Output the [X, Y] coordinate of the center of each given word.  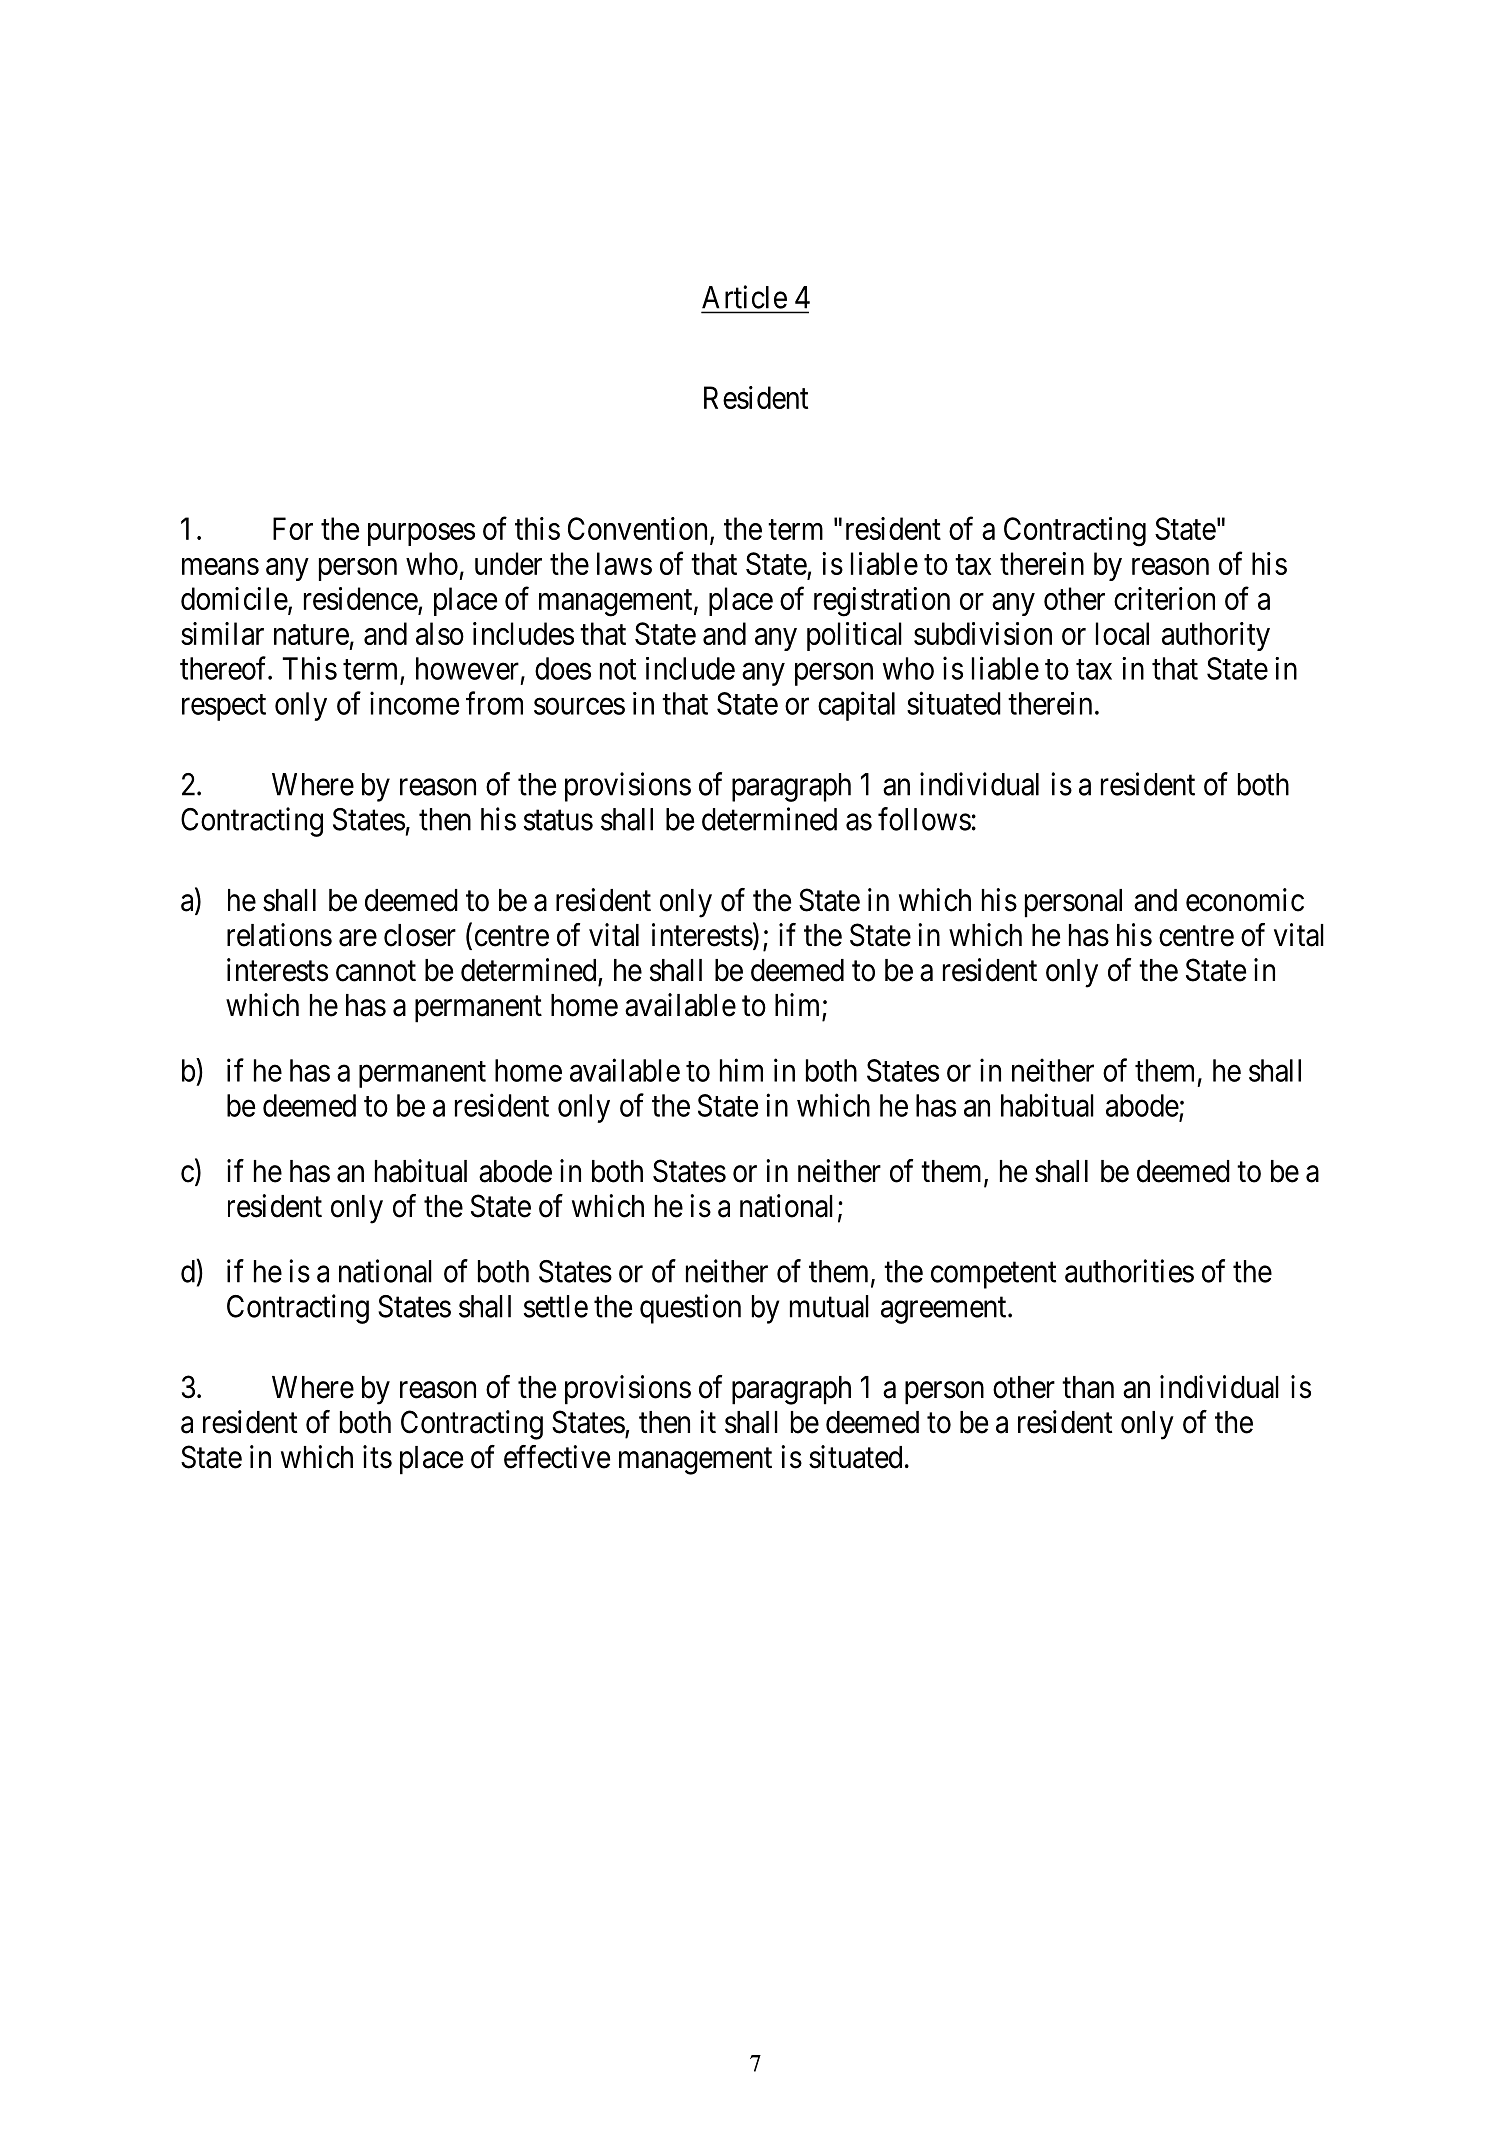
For [293, 528]
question [690, 1309]
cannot [376, 971]
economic [1245, 900]
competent [993, 1275]
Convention [637, 528]
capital [856, 706]
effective [557, 1457]
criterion [1164, 598]
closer [420, 935]
